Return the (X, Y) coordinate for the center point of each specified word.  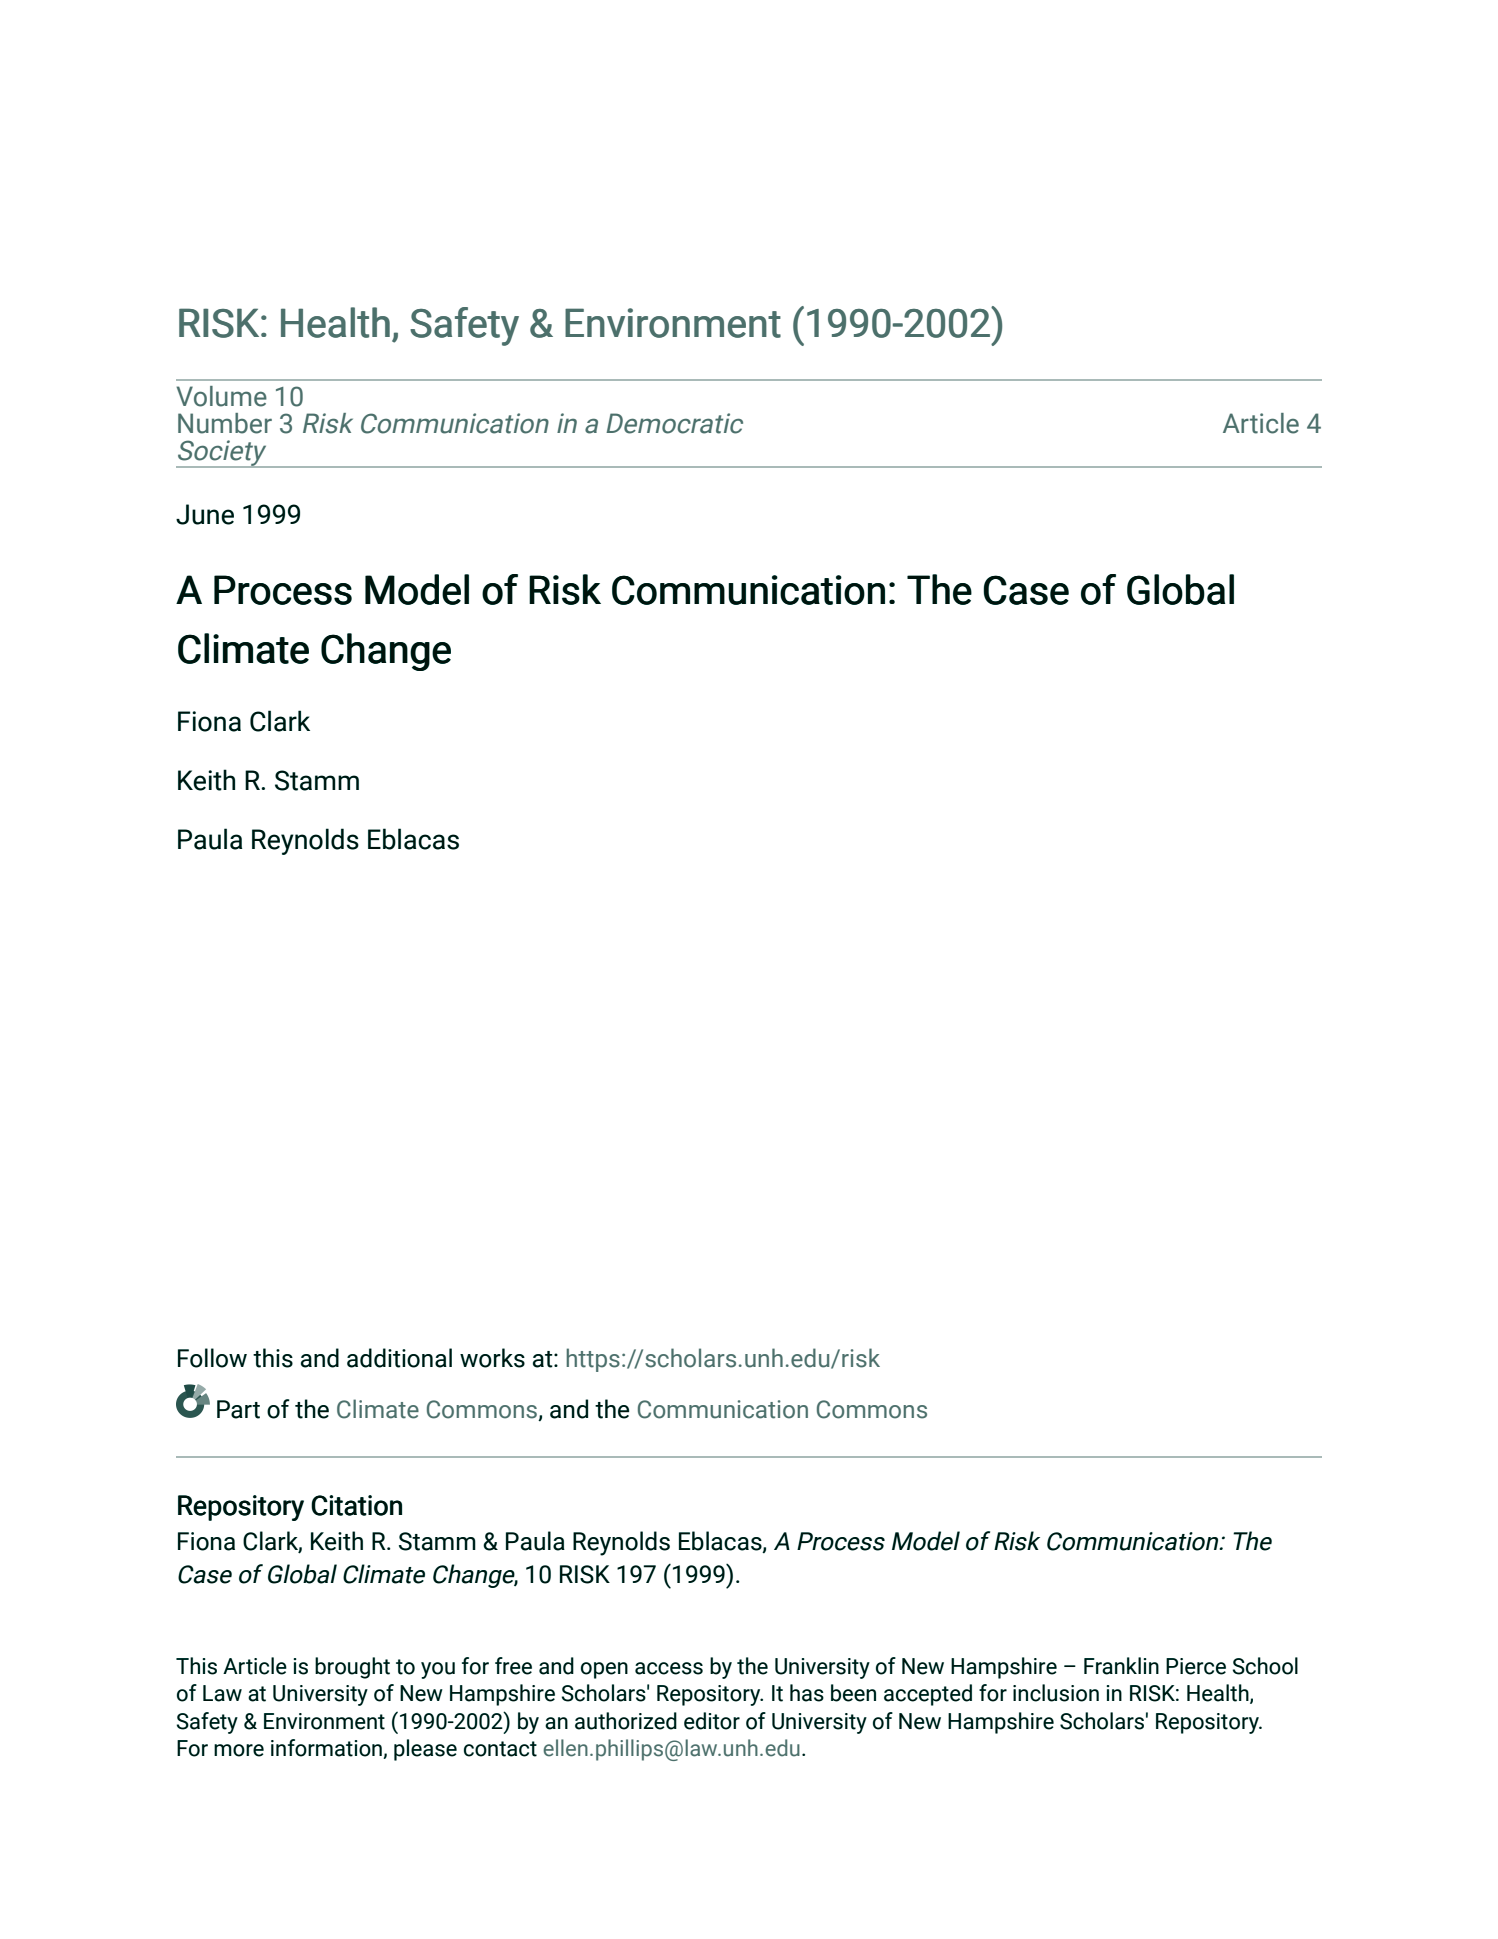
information (327, 1749)
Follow (212, 1358)
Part (238, 1409)
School (1265, 1666)
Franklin (1121, 1666)
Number (225, 423)
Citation (356, 1505)
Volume (221, 396)
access (669, 1668)
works (492, 1358)
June (205, 514)
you (438, 1670)
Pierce (1196, 1666)
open (604, 1670)
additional (399, 1358)
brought (352, 1668)
